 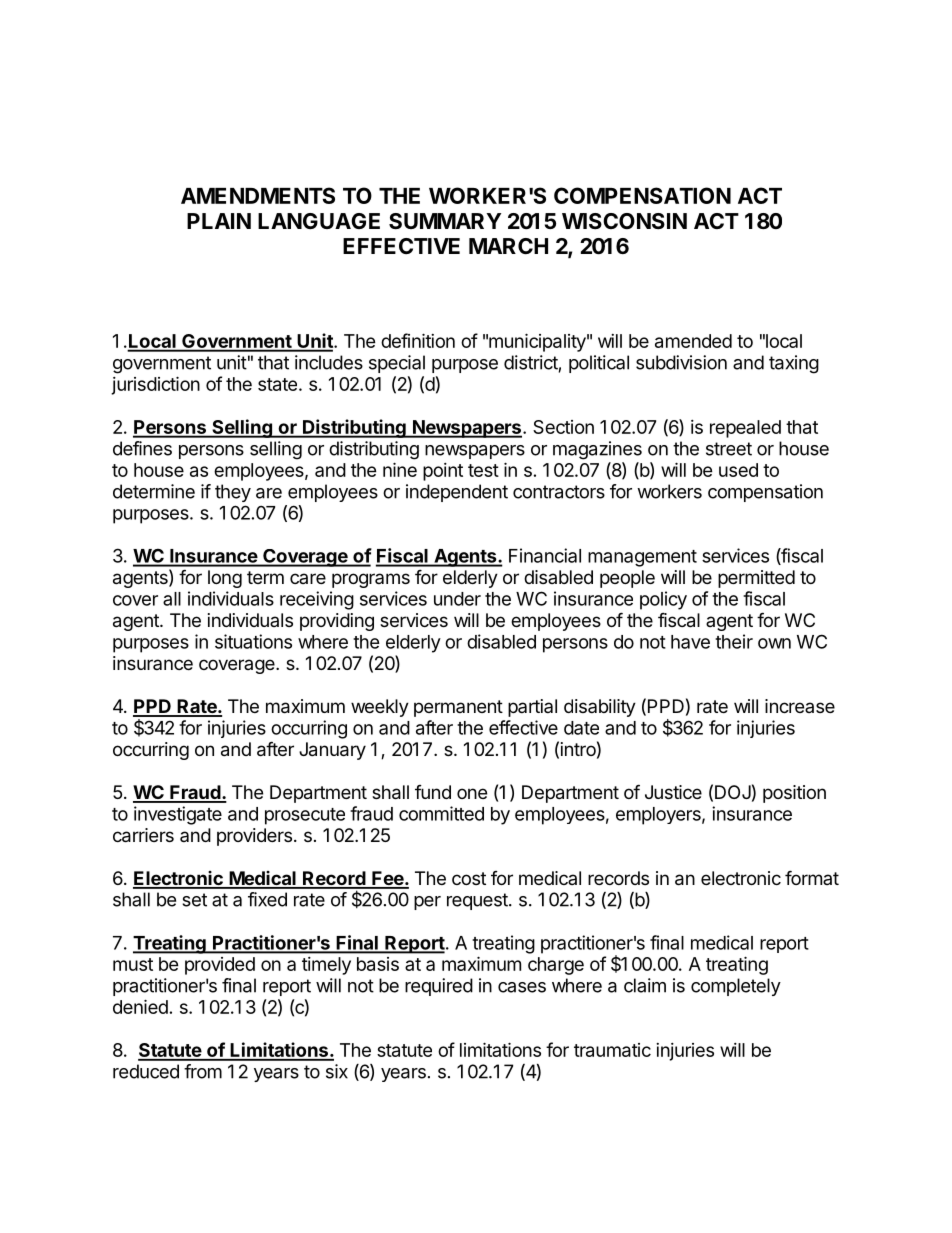 I want to click on WISCONSIN, so click(x=624, y=221).
